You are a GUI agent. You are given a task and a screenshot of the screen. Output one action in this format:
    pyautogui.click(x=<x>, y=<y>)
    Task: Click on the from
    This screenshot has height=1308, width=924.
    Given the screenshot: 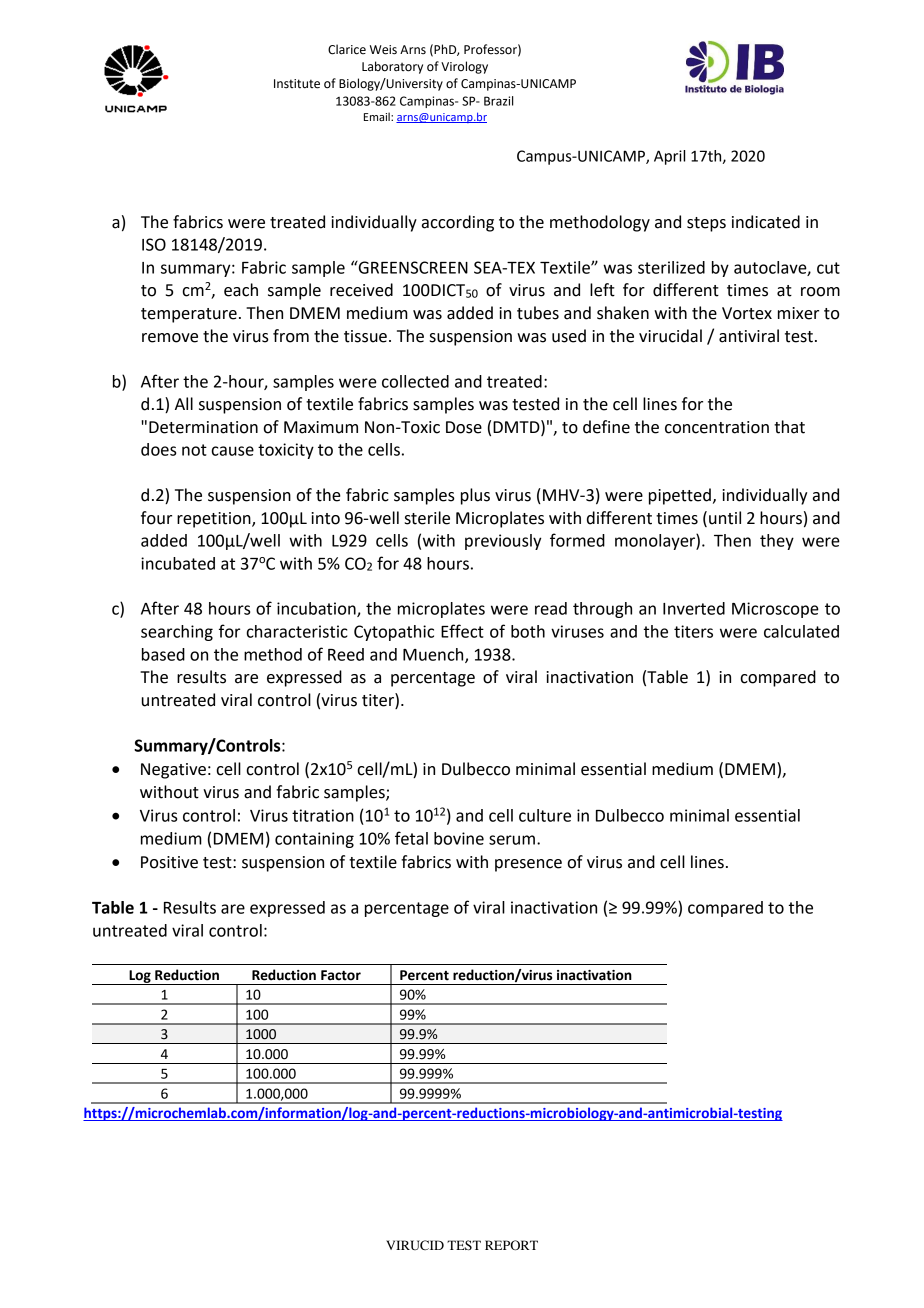 What is the action you would take?
    pyautogui.click(x=291, y=336)
